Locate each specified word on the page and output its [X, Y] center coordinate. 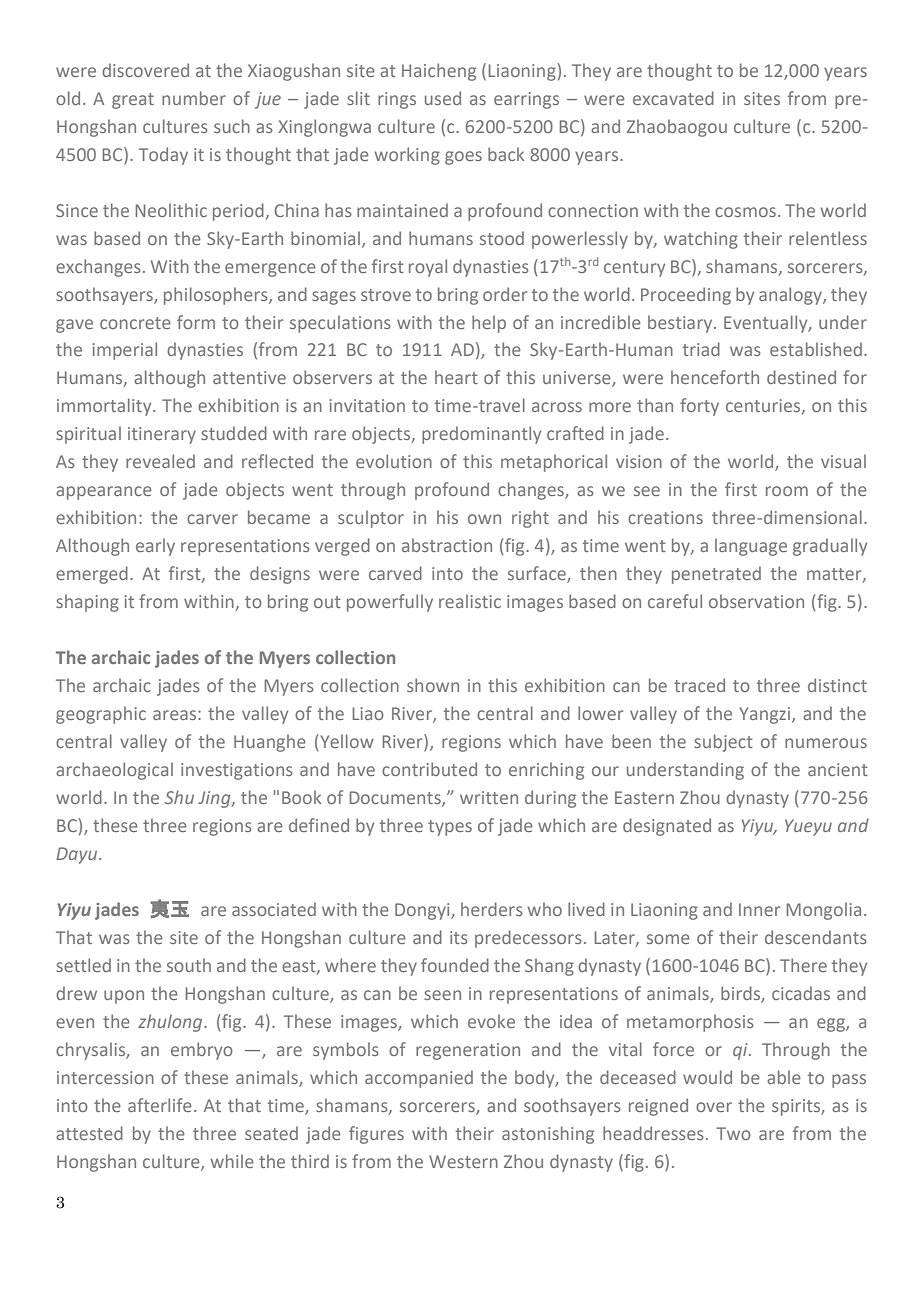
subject [723, 743]
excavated [673, 98]
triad [701, 349]
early [155, 547]
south [189, 965]
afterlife [160, 1105]
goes [463, 158]
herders [492, 909]
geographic [101, 715]
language [751, 547]
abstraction [447, 545]
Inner [759, 909]
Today [163, 156]
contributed [429, 769]
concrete [135, 323]
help [489, 324]
